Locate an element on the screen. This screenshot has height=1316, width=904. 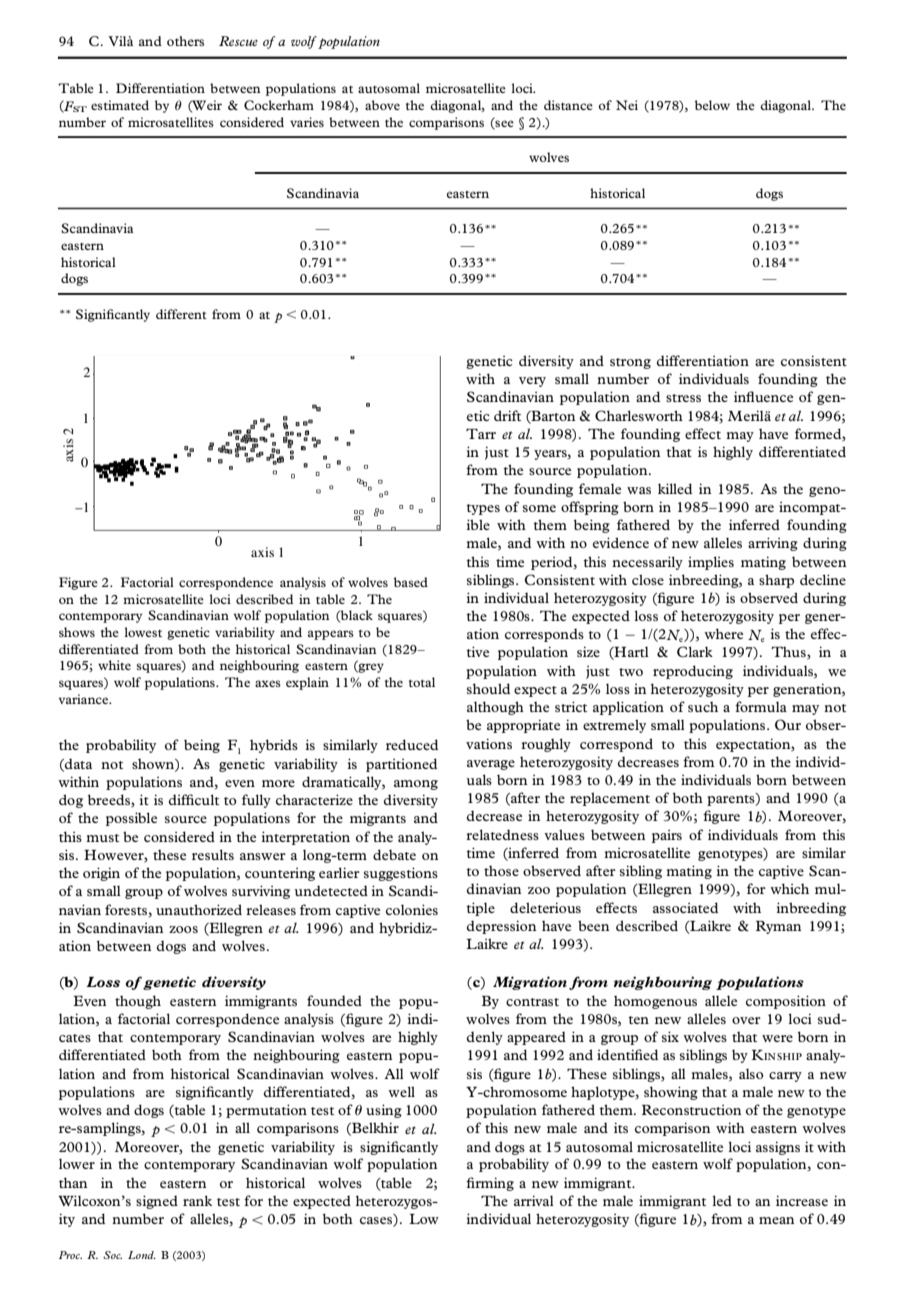
stress is located at coordinates (683, 398).
